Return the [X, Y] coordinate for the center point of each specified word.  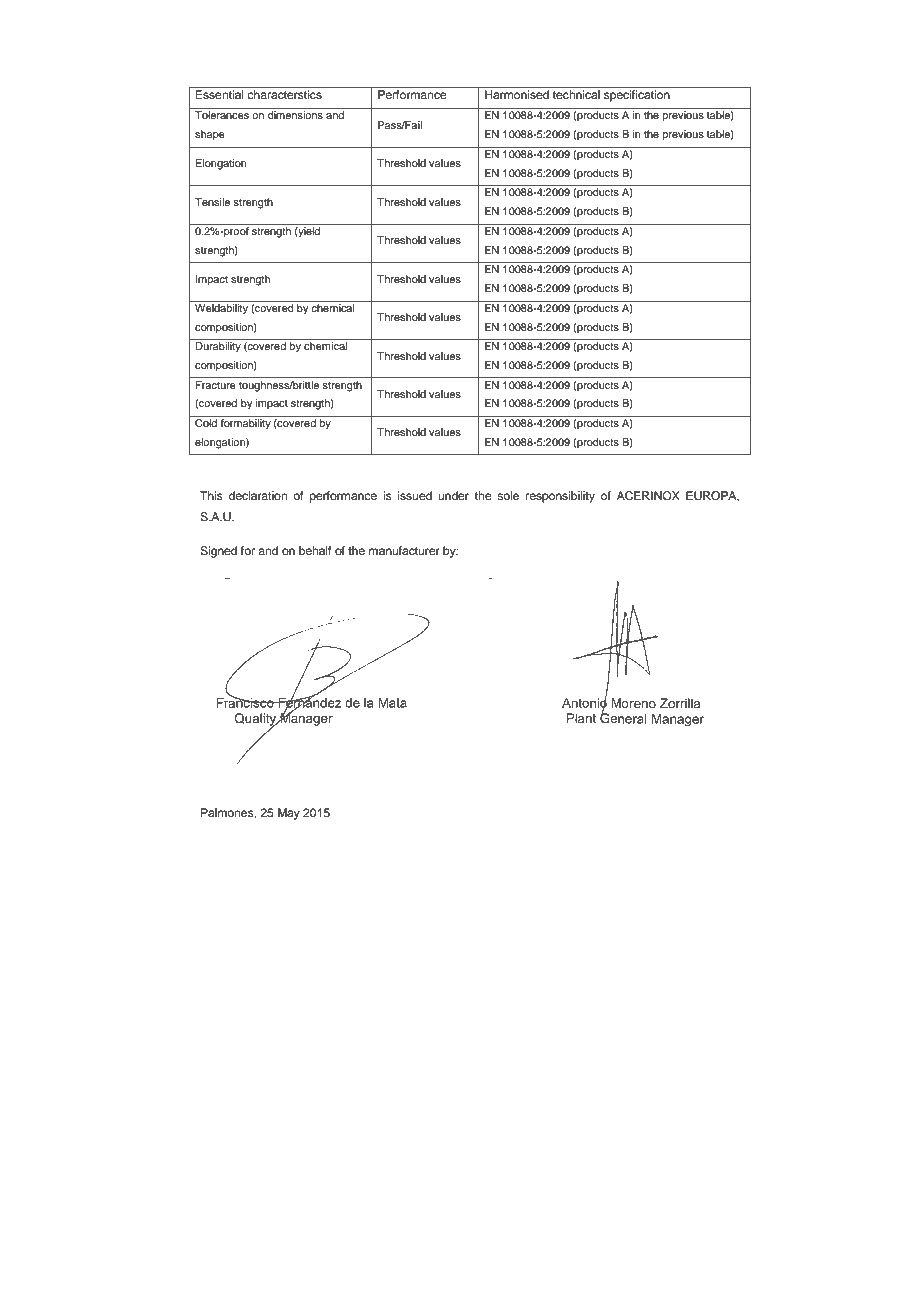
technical [576, 94]
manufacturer [404, 550]
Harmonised [517, 94]
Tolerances [222, 115]
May [289, 814]
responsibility [560, 497]
